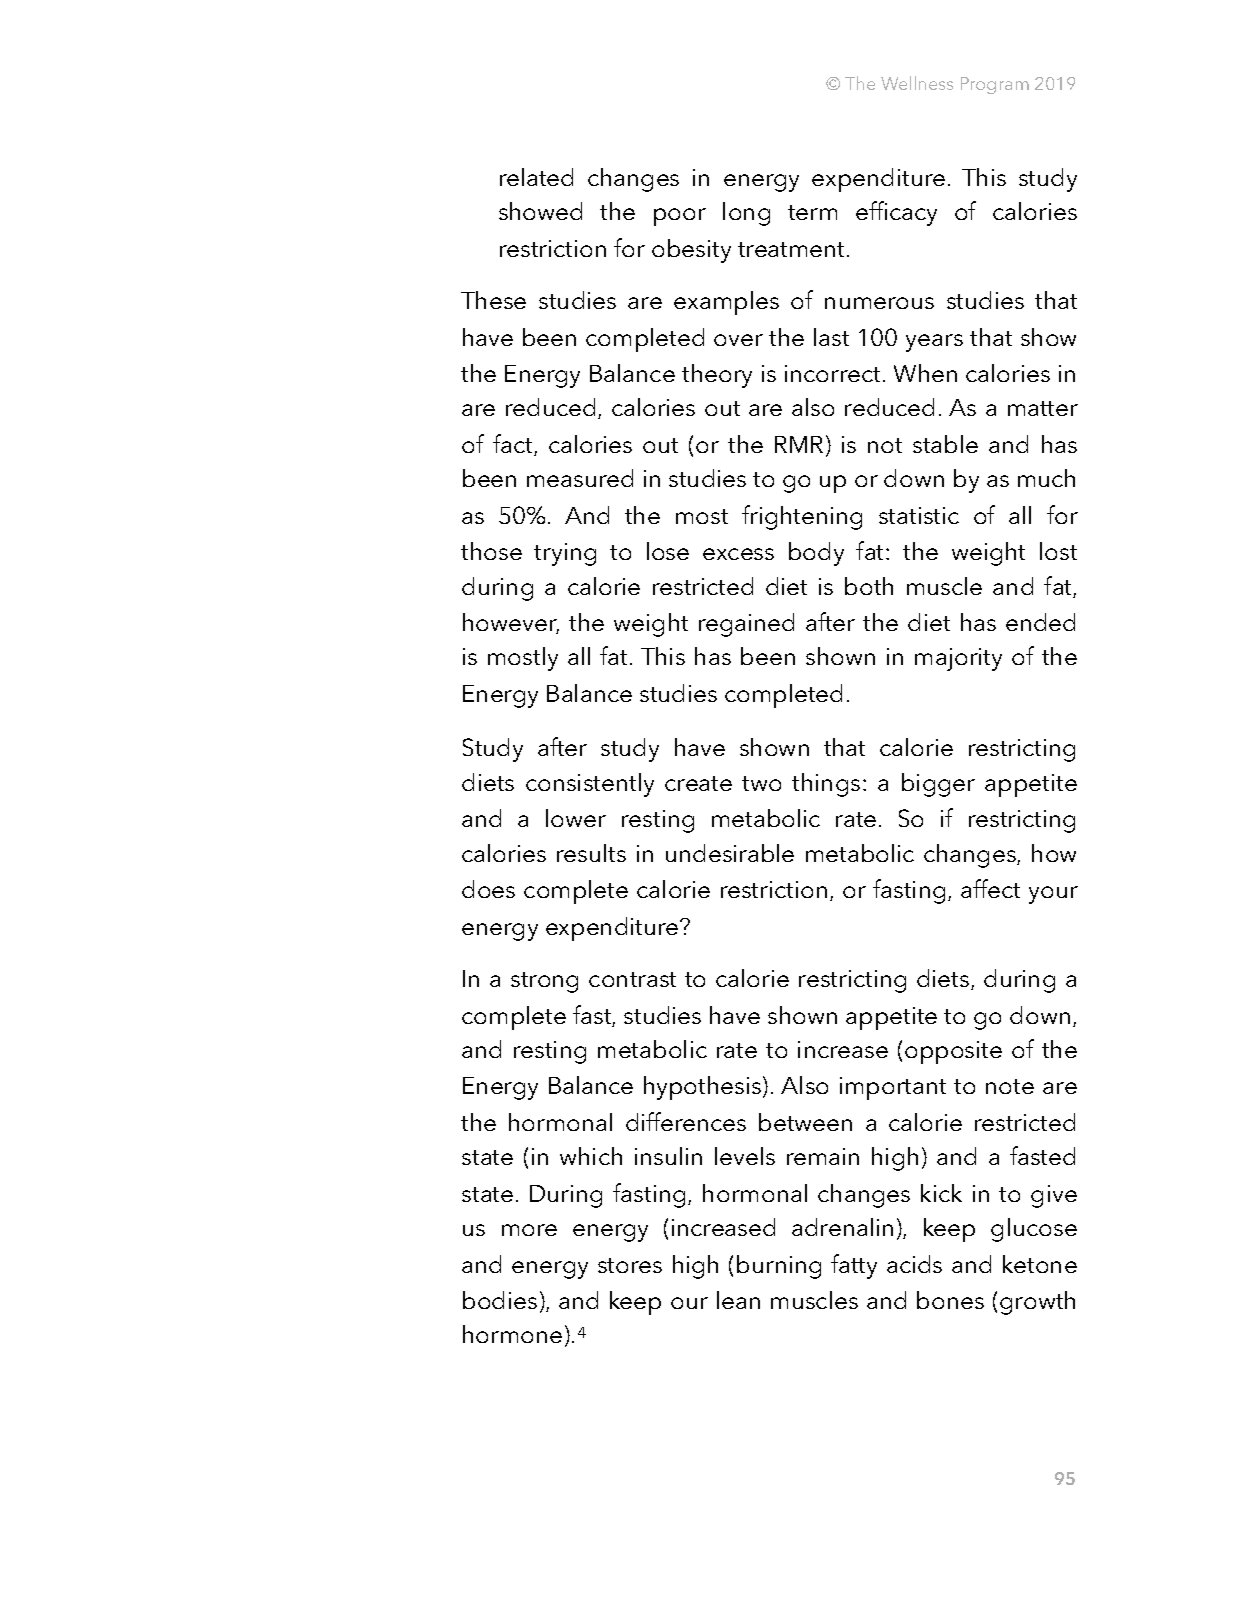  What do you see at coordinates (995, 85) in the page?
I see `Program` at bounding box center [995, 85].
